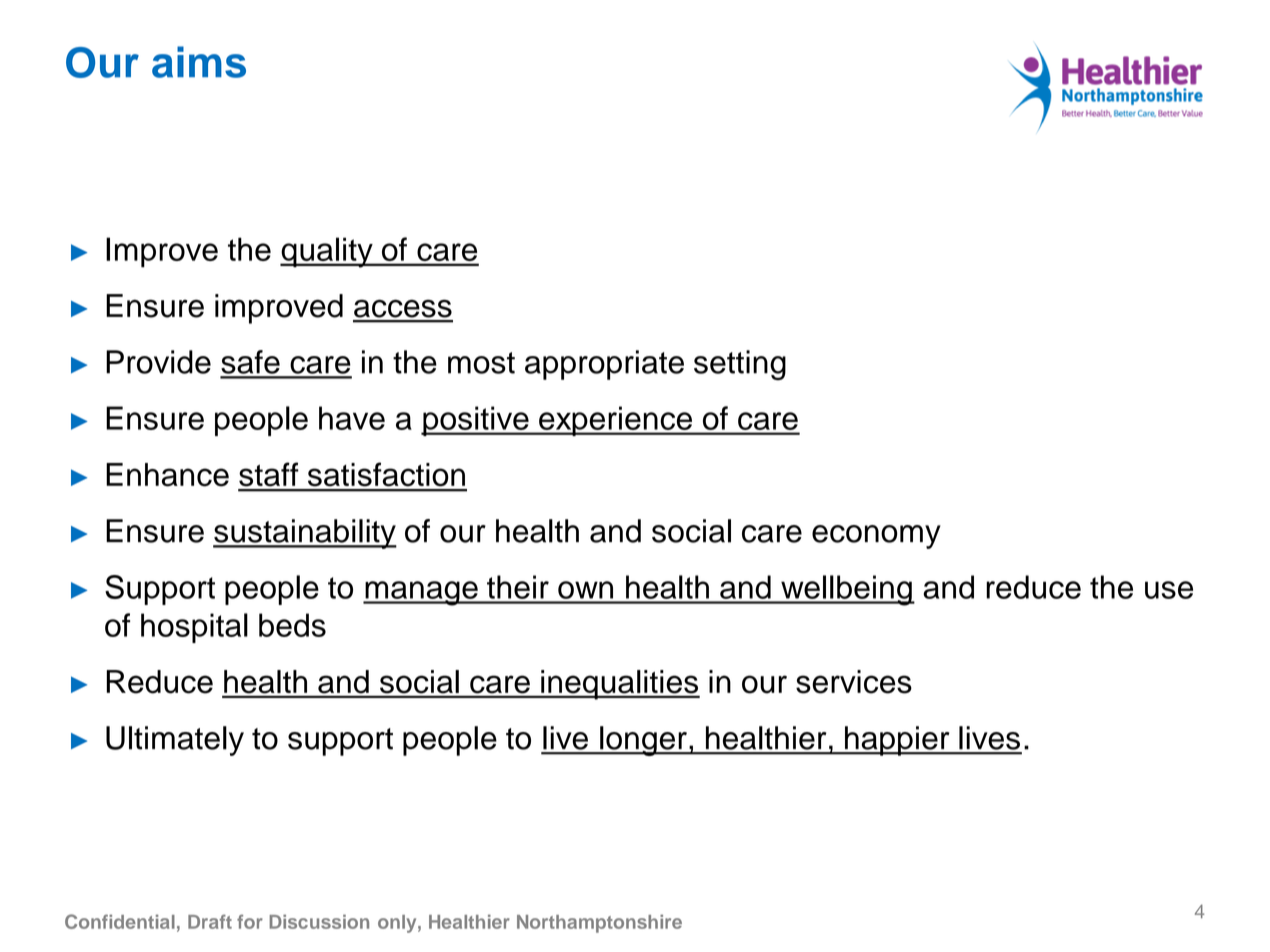  Describe the element at coordinates (599, 924) in the screenshot. I see `Northamptonshire` at that location.
